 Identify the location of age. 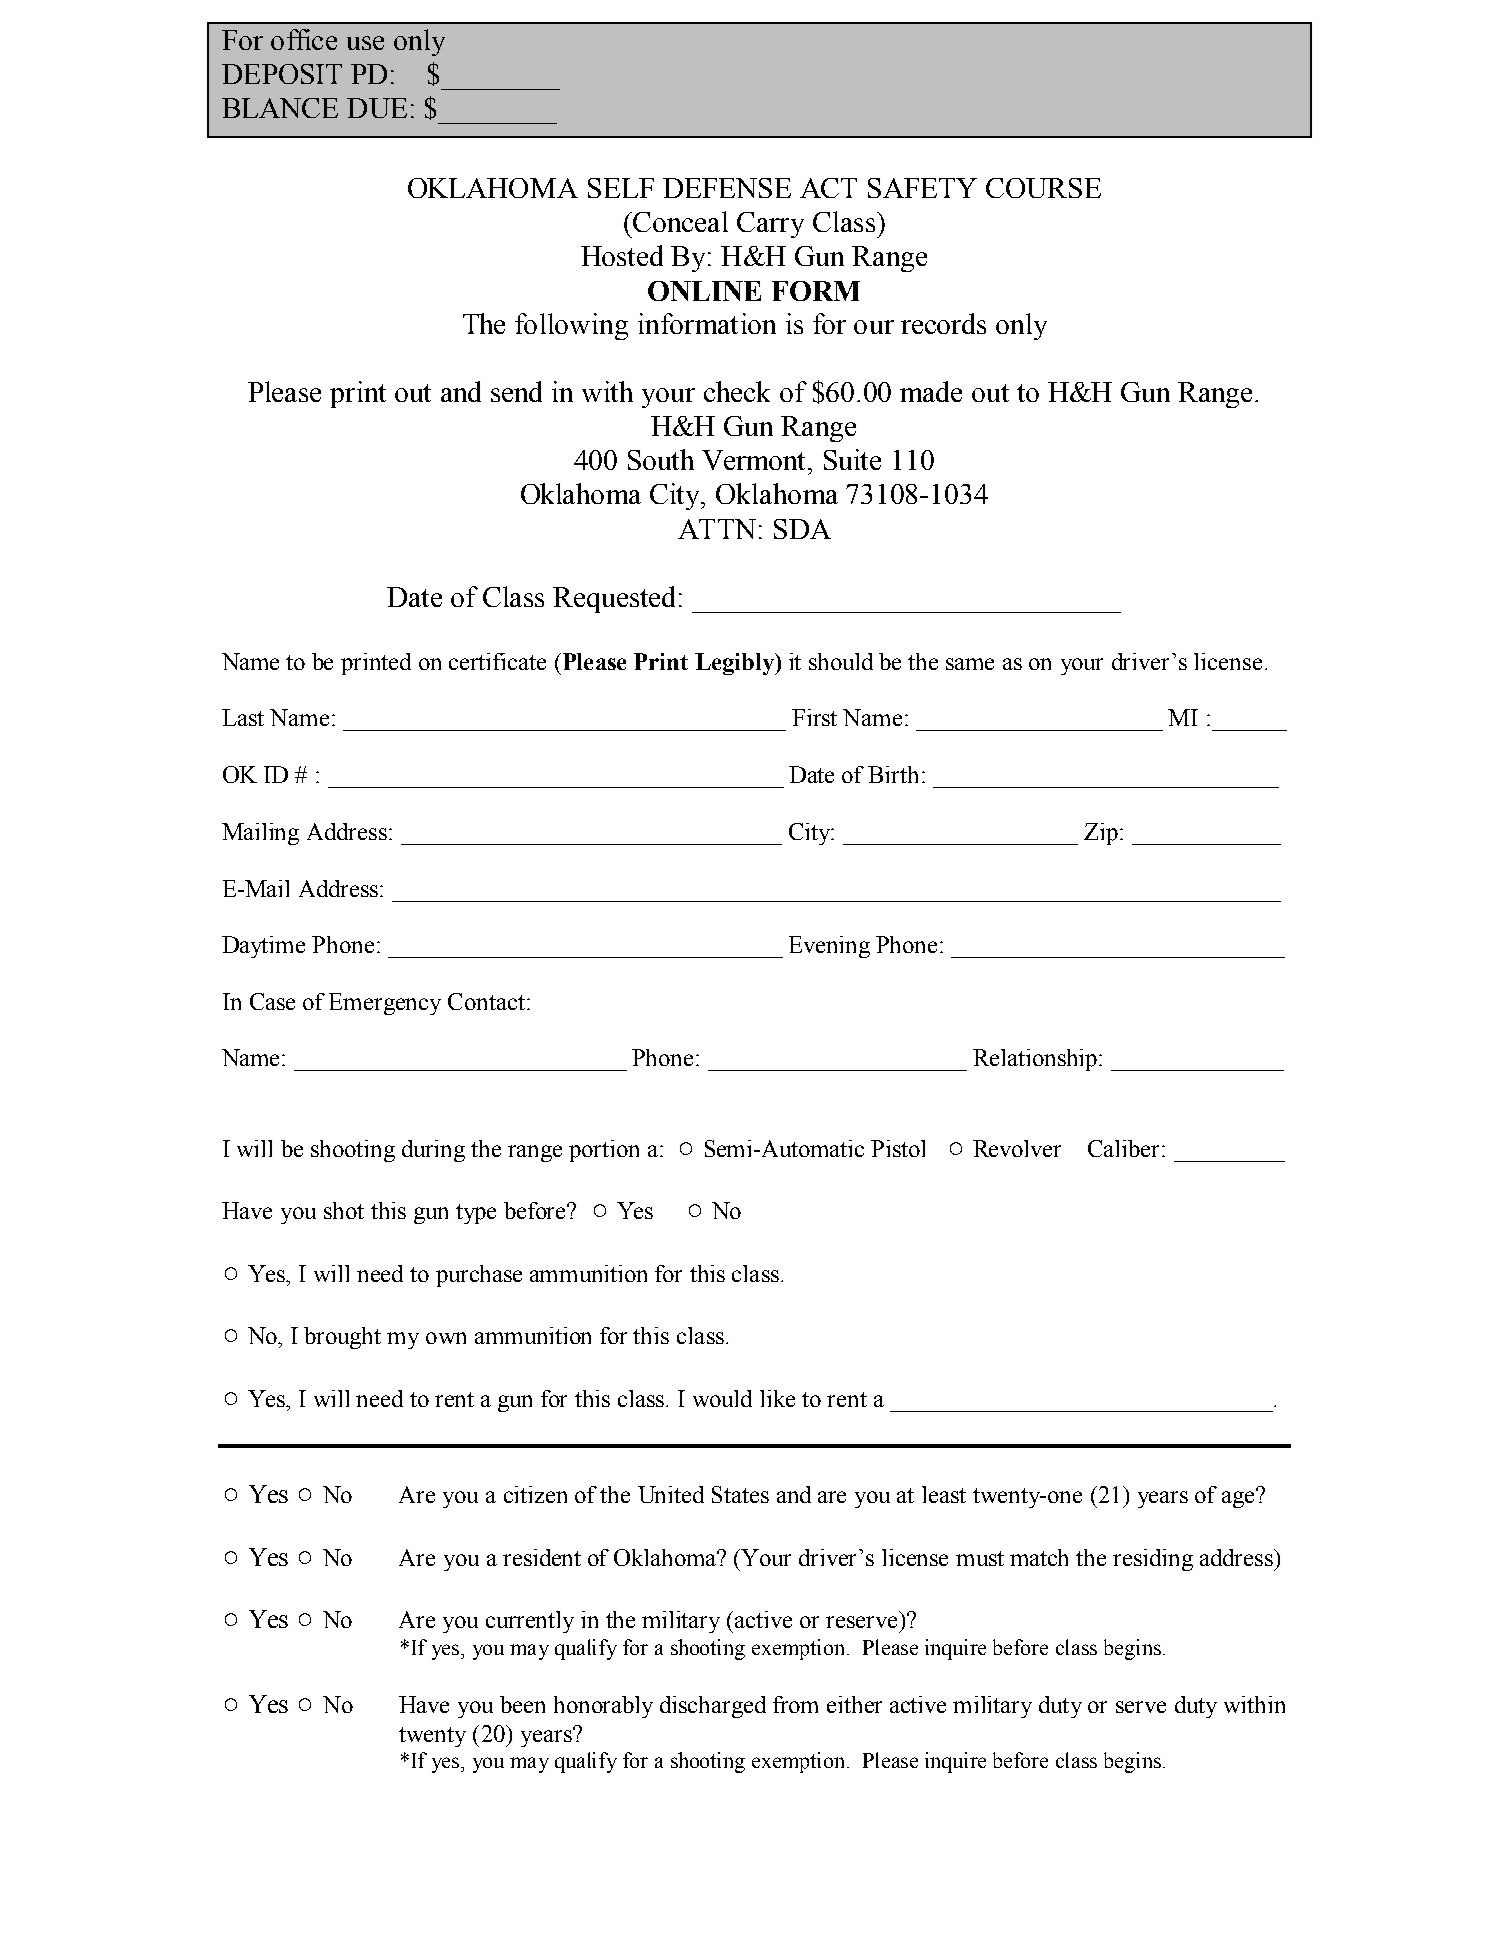
(1240, 1498).
